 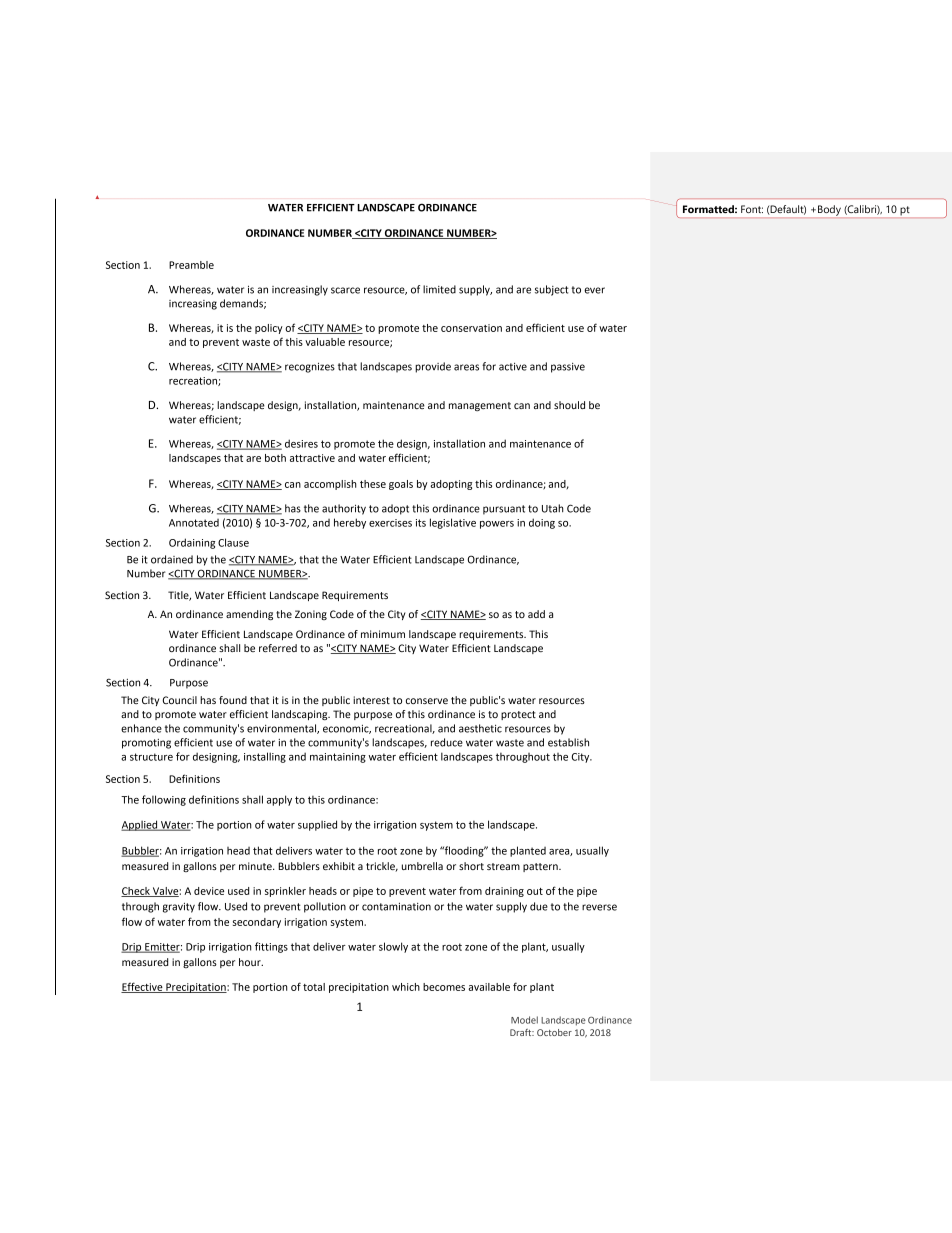 What do you see at coordinates (265, 757) in the page?
I see `installing` at bounding box center [265, 757].
